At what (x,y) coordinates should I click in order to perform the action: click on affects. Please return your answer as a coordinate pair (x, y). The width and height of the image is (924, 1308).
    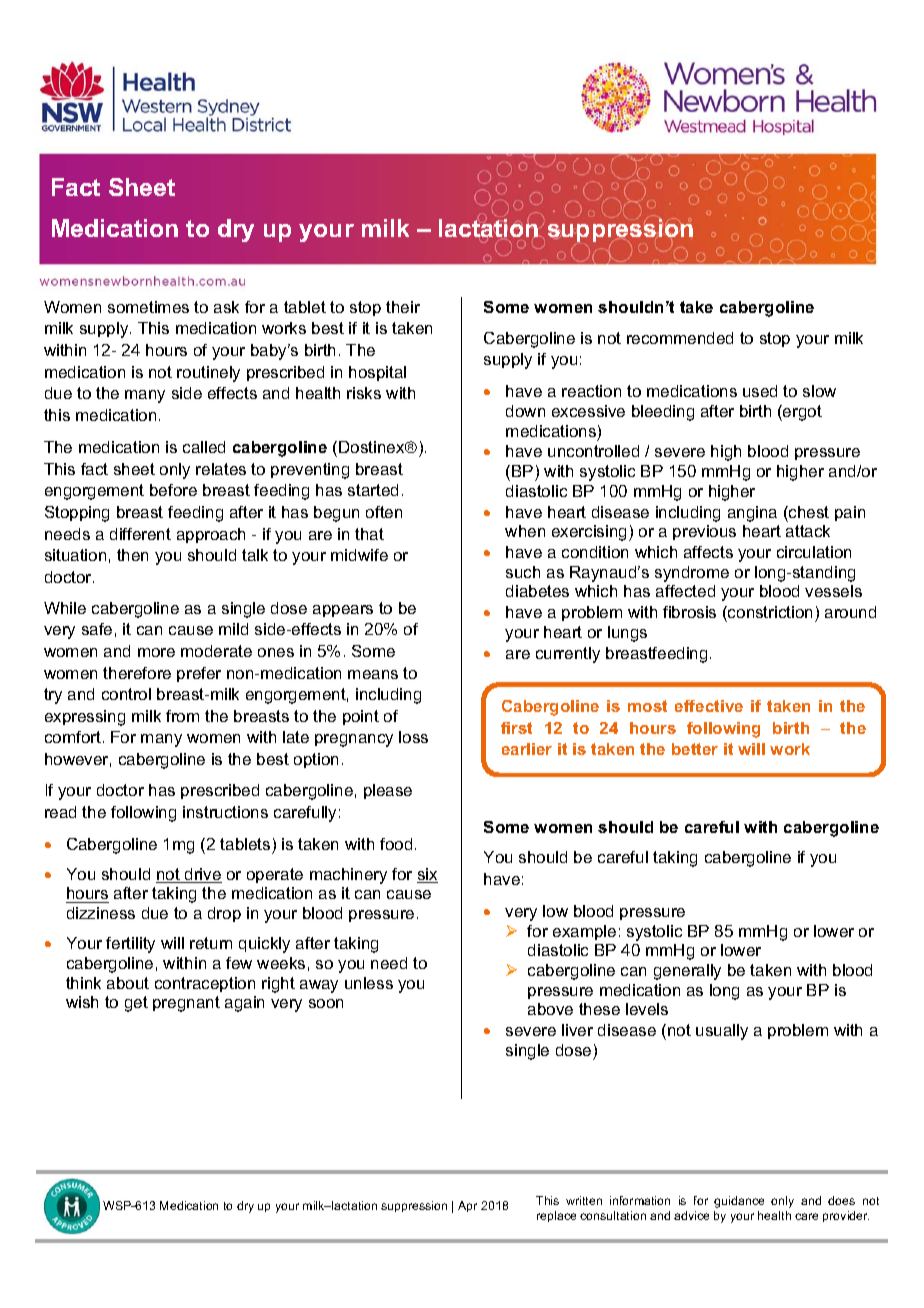
    Looking at the image, I should click on (708, 552).
